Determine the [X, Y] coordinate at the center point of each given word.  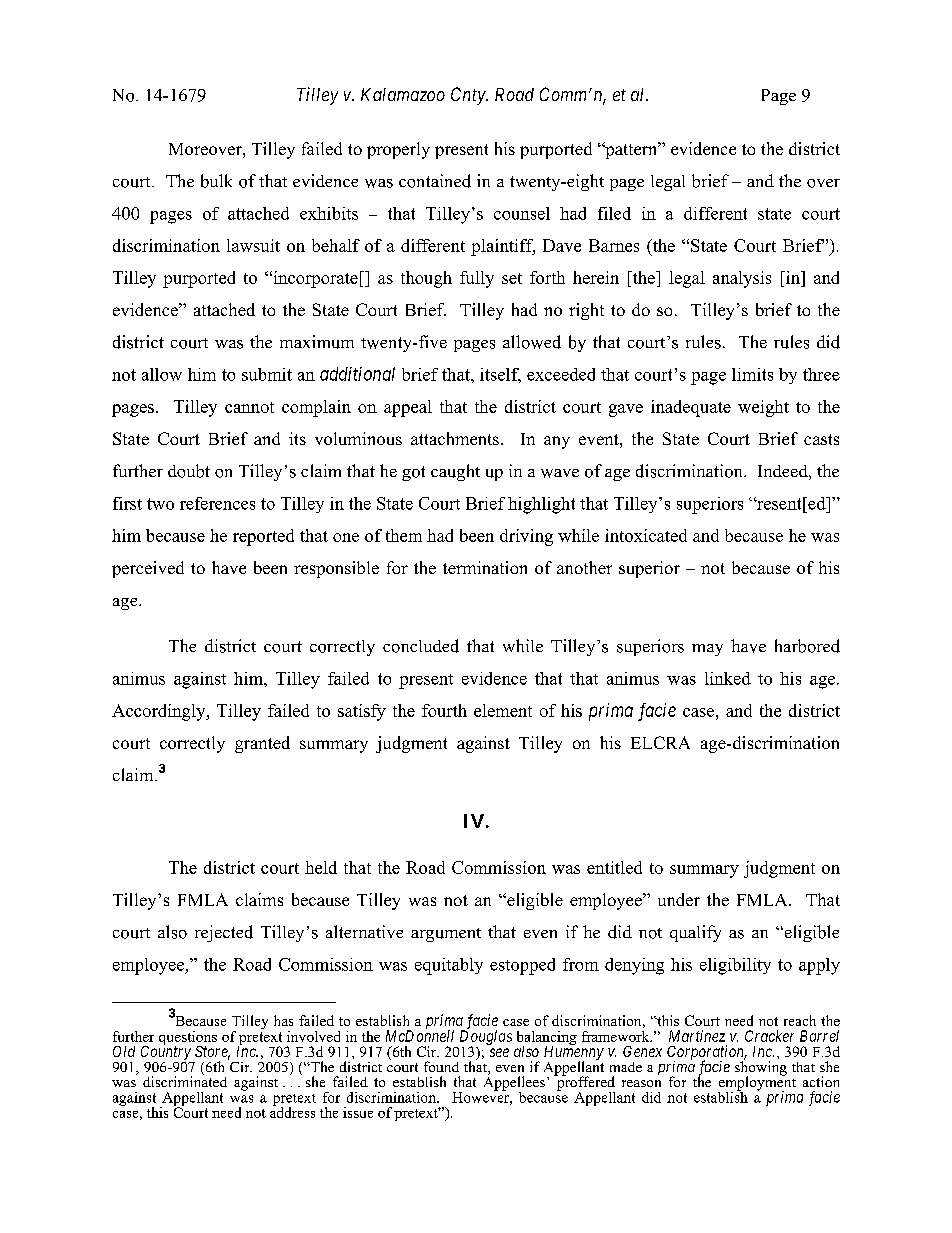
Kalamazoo [403, 94]
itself [500, 375]
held [321, 867]
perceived [148, 569]
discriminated [185, 1080]
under [679, 899]
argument [446, 935]
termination [485, 567]
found [441, 1066]
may [707, 650]
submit [267, 374]
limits [752, 374]
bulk [216, 181]
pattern [631, 150]
